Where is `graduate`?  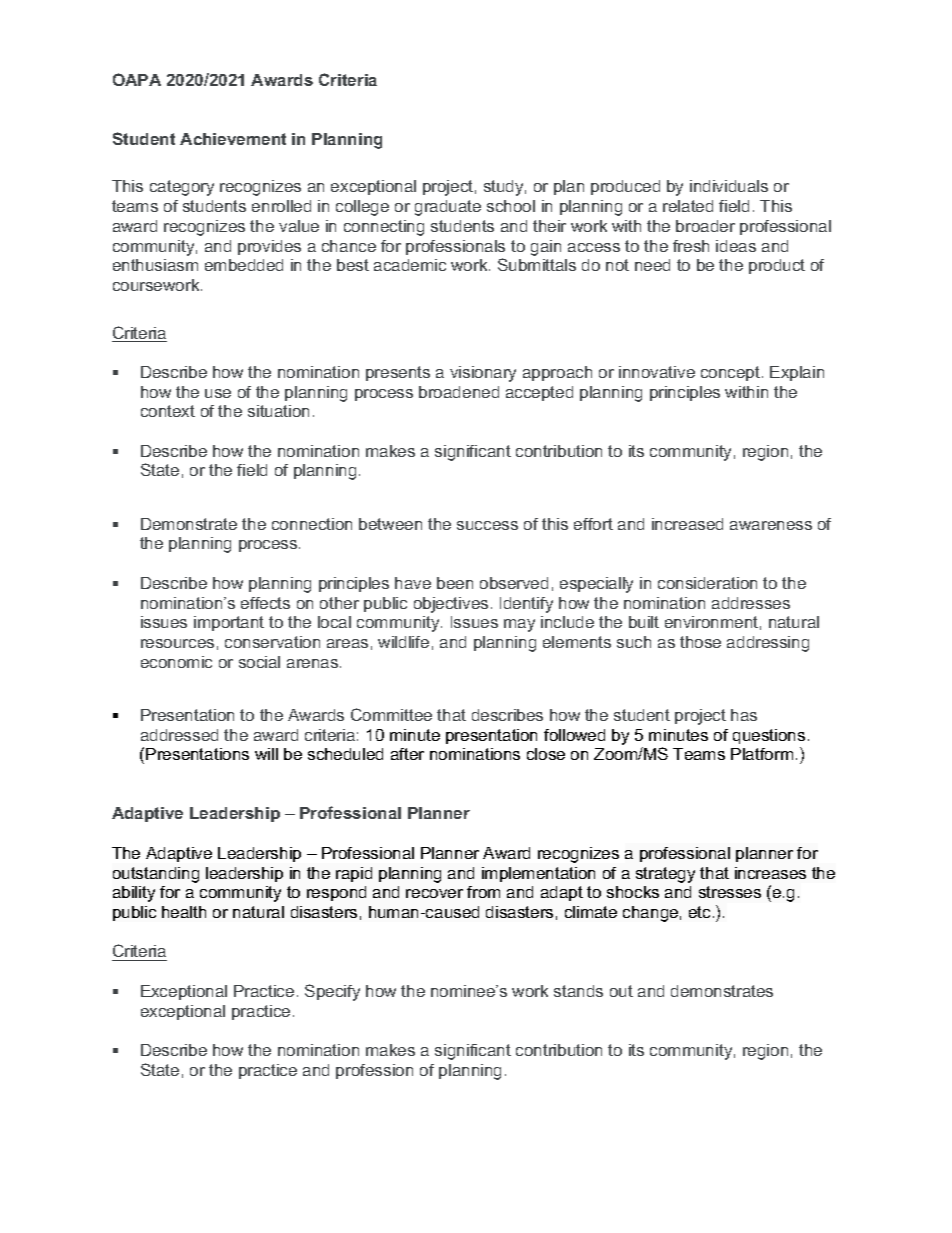 graduate is located at coordinates (448, 208).
